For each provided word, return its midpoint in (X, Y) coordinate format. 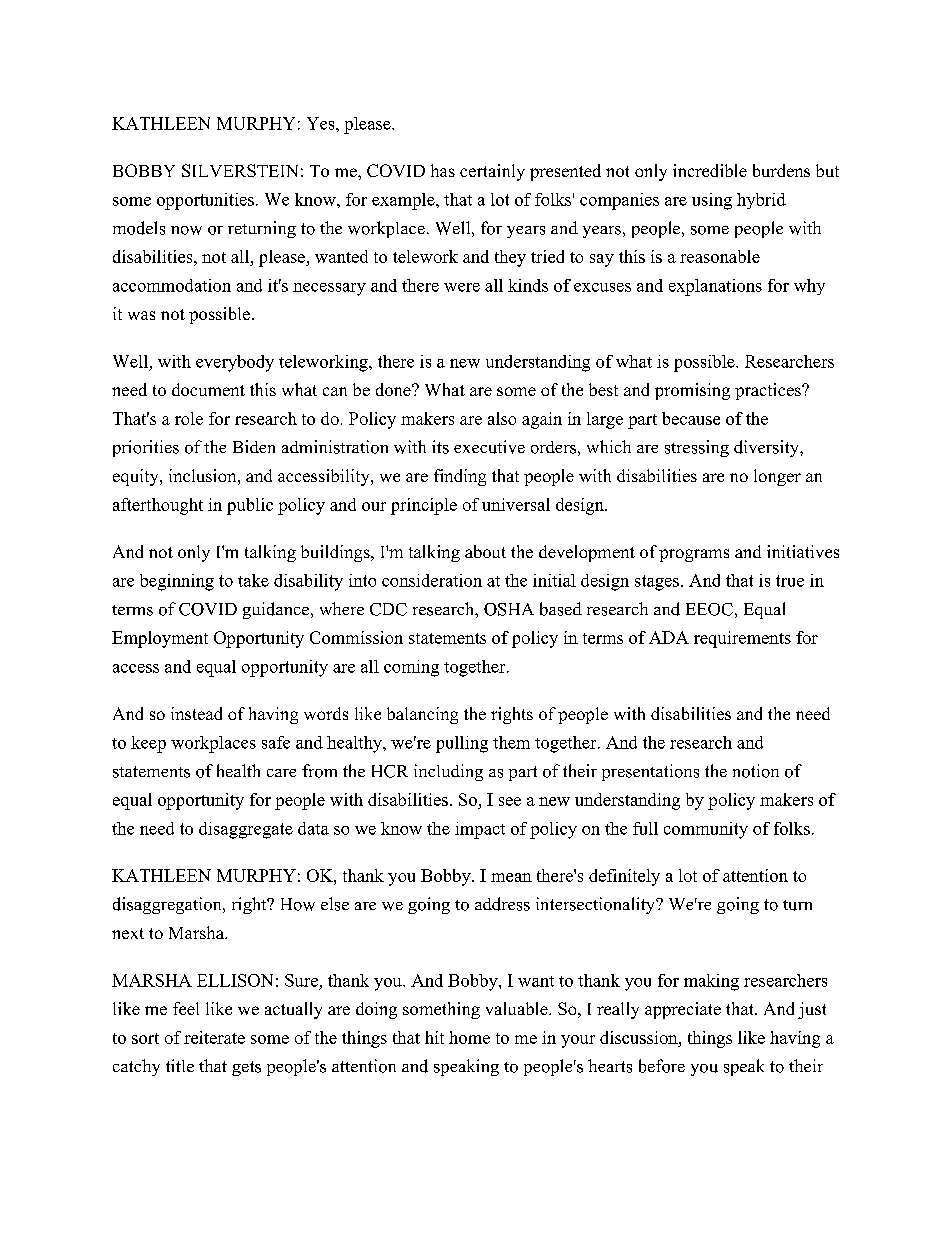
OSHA (509, 609)
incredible (710, 170)
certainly (492, 172)
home (469, 1037)
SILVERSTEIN (240, 170)
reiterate (214, 1037)
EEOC (709, 609)
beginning (177, 582)
